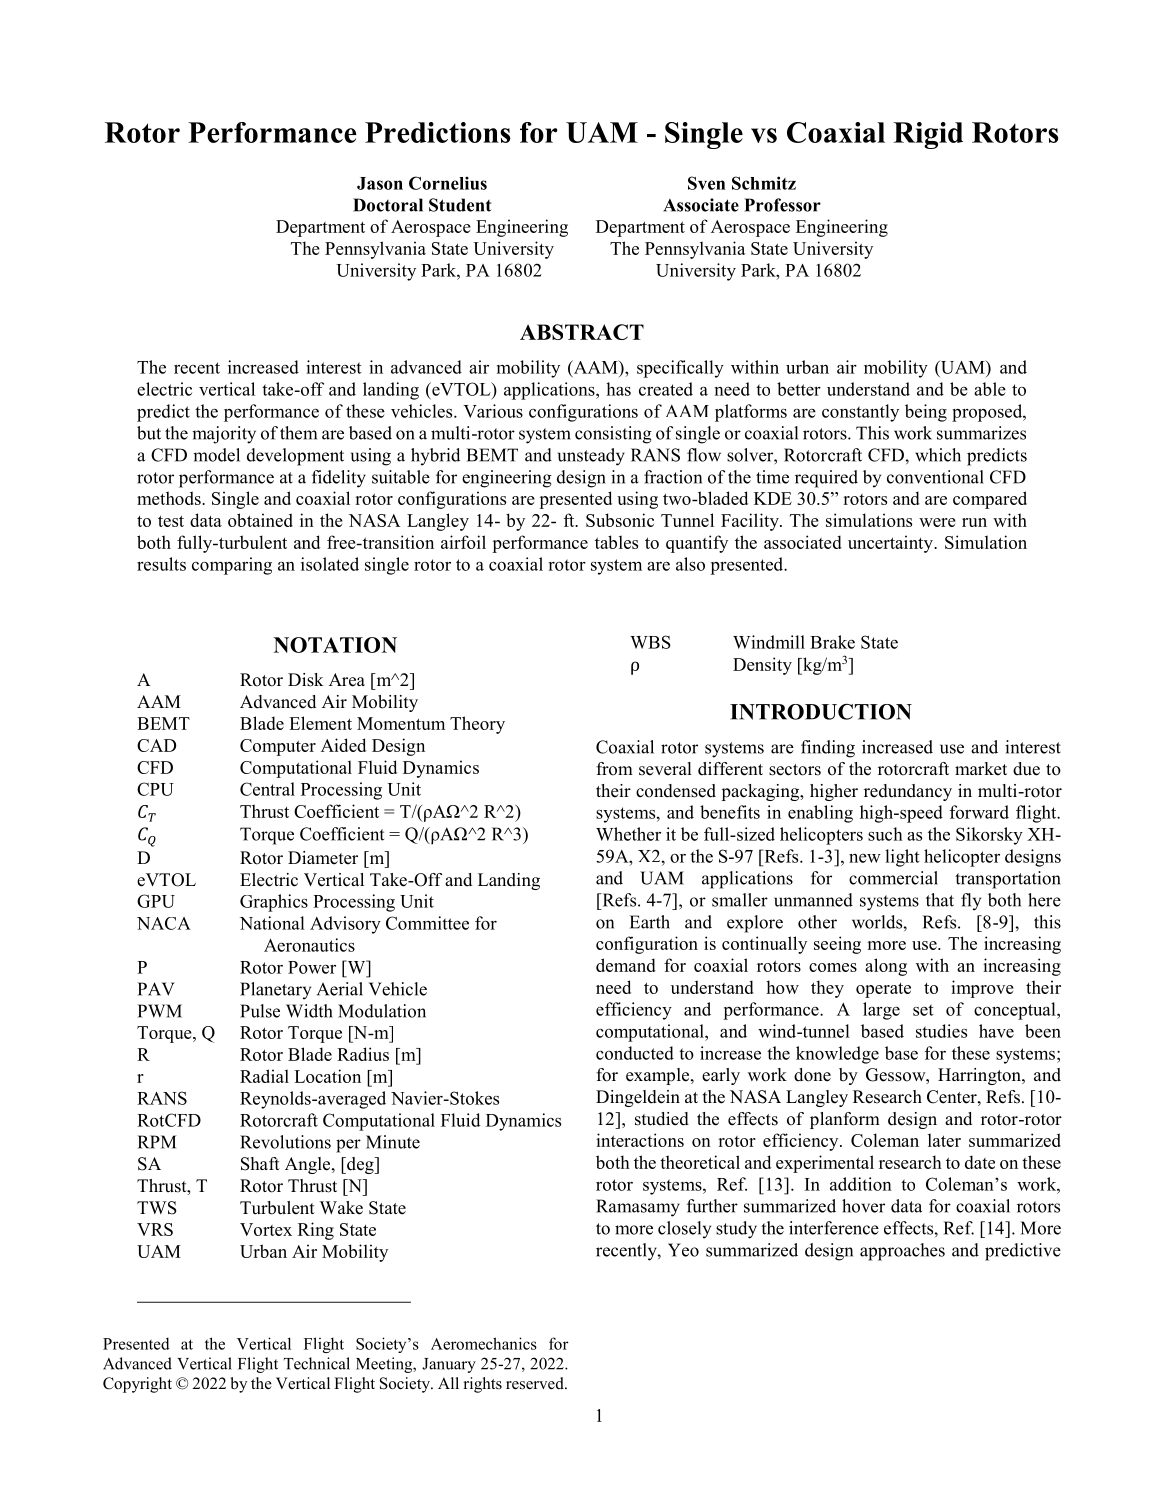  I want to click on obtained, so click(260, 520).
